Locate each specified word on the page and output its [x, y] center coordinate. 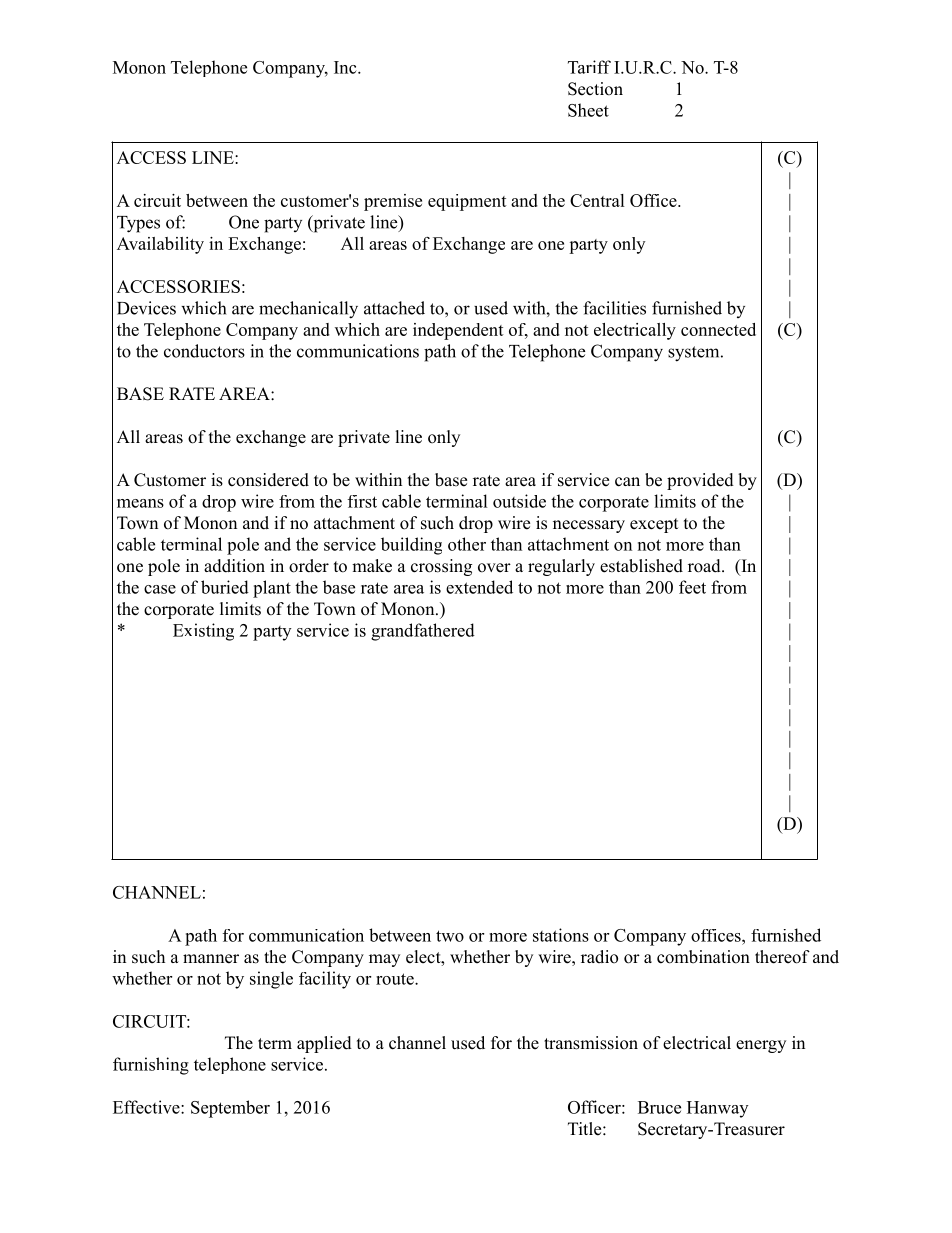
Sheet [588, 110]
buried [225, 587]
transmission [591, 1043]
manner [211, 959]
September [230, 1109]
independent [458, 331]
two [450, 936]
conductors [204, 351]
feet [692, 587]
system [695, 354]
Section [595, 89]
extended [479, 587]
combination [703, 957]
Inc [346, 67]
